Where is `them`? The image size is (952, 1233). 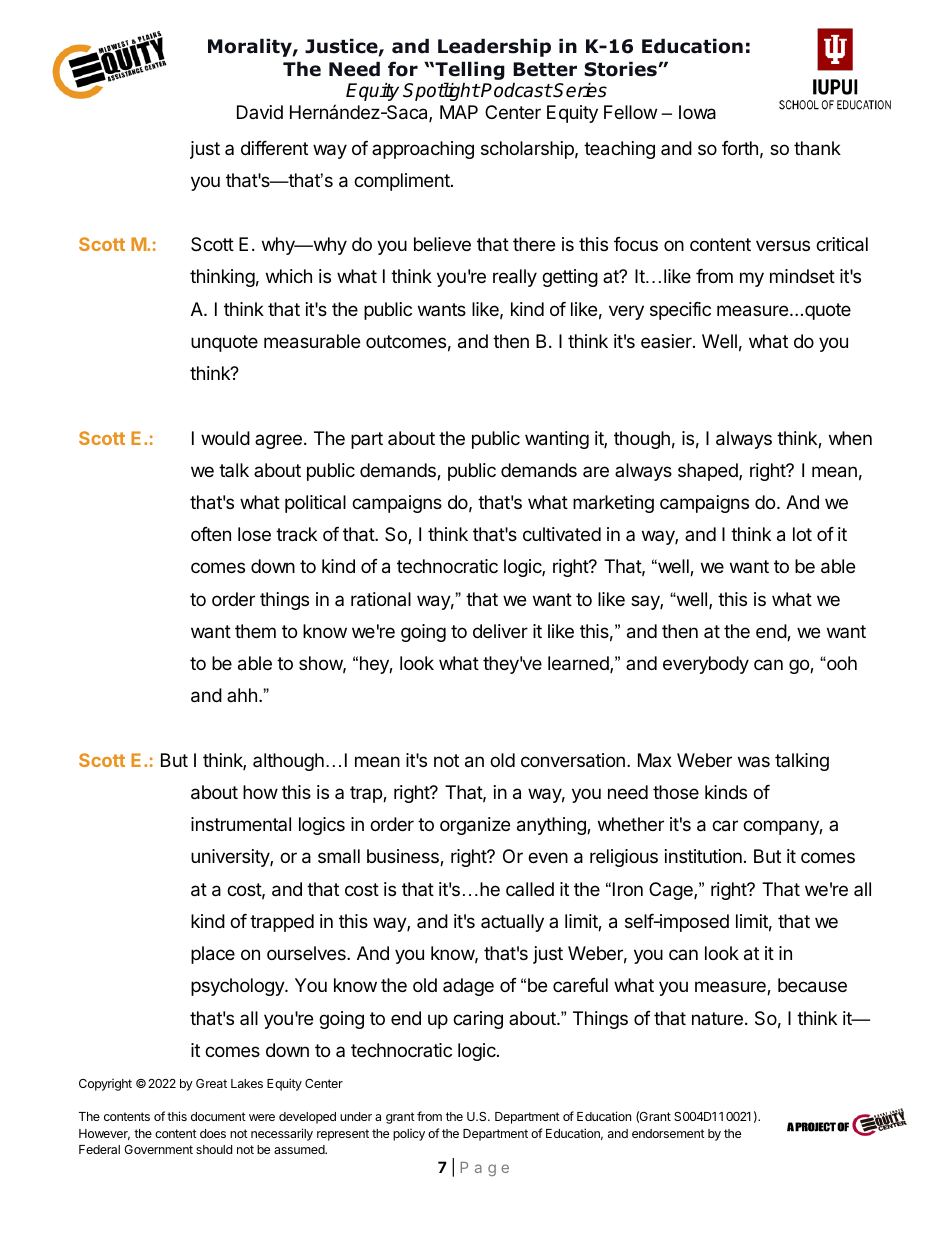
them is located at coordinates (255, 631).
